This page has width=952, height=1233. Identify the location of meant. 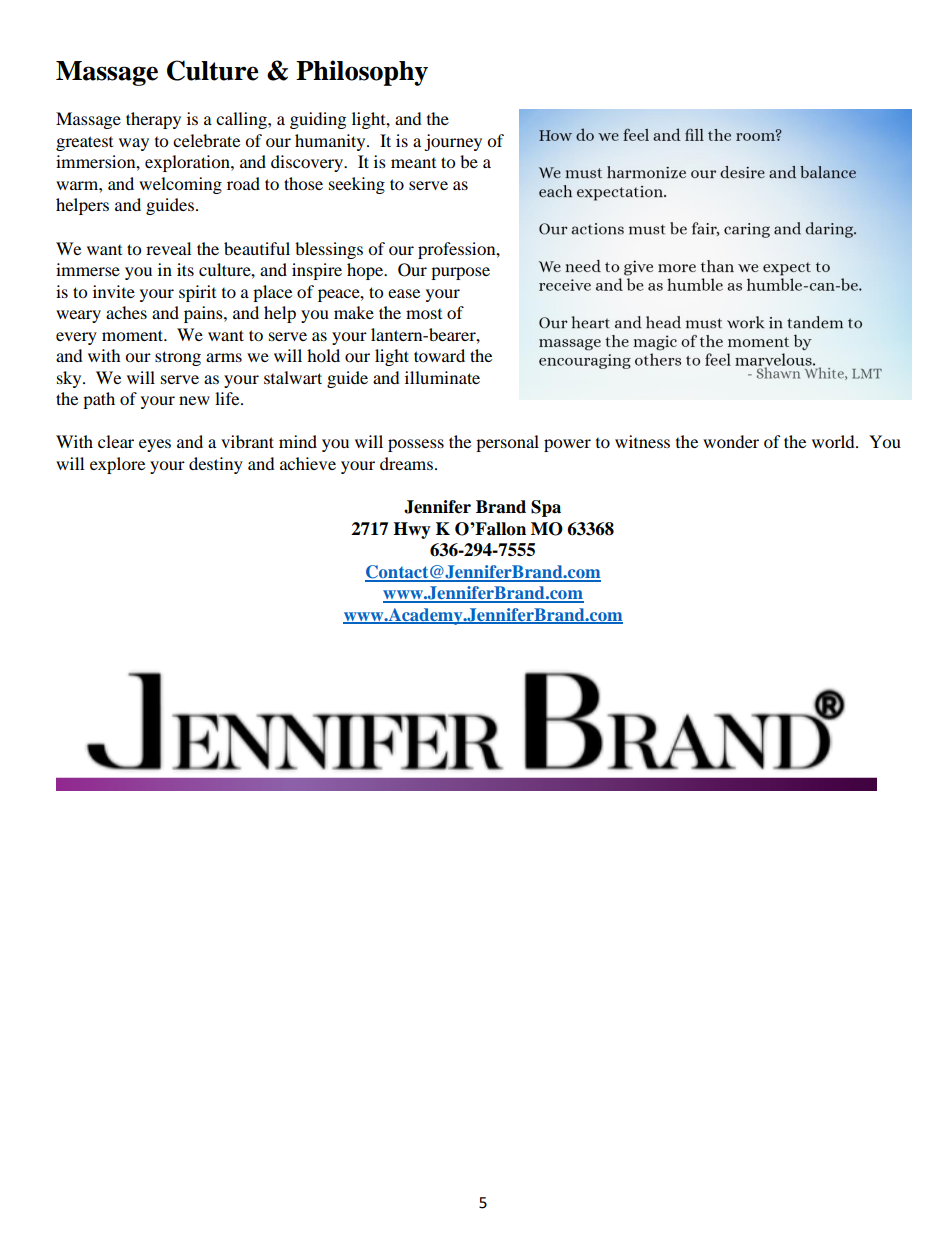
(413, 163).
